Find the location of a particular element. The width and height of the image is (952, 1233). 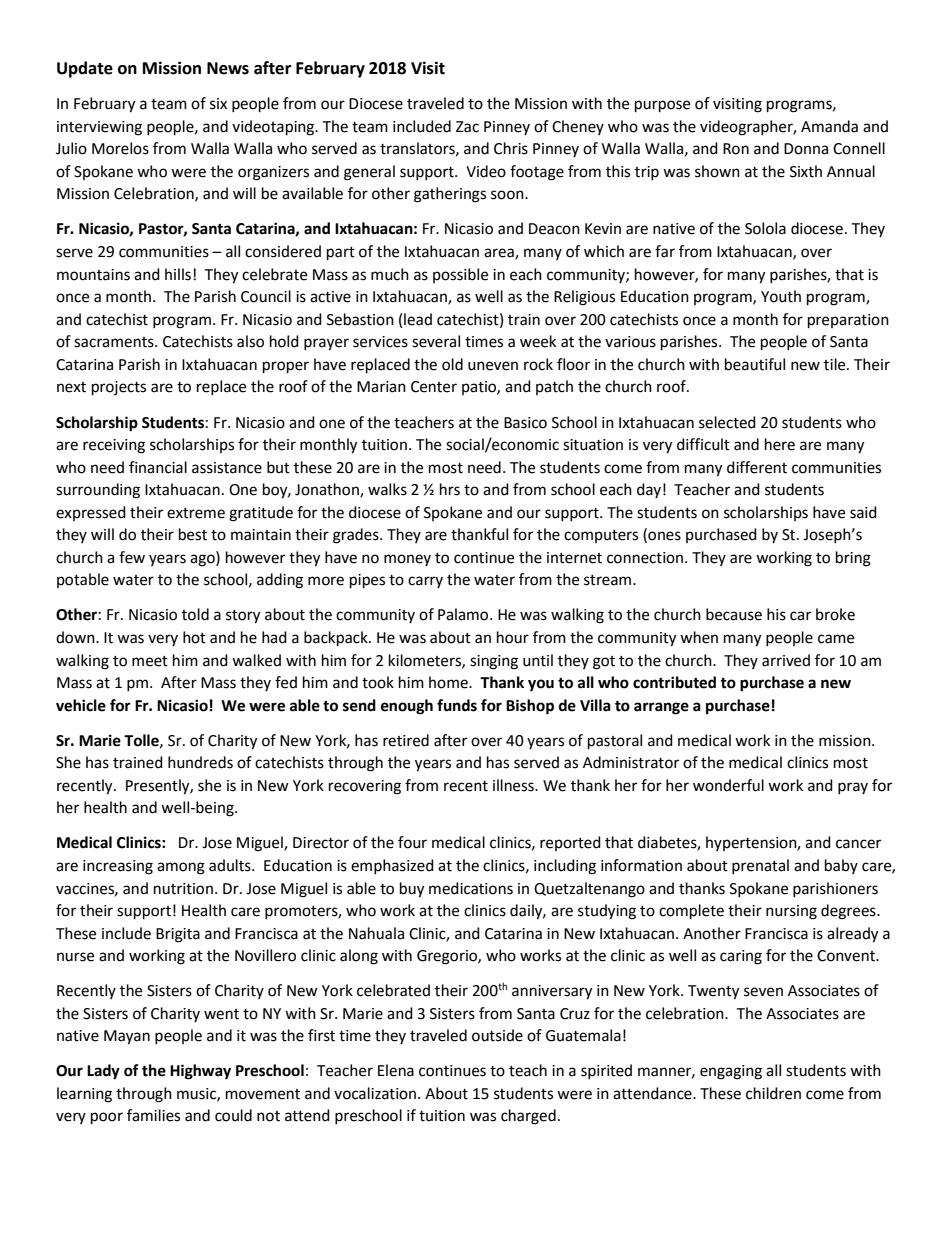

News is located at coordinates (228, 68).
